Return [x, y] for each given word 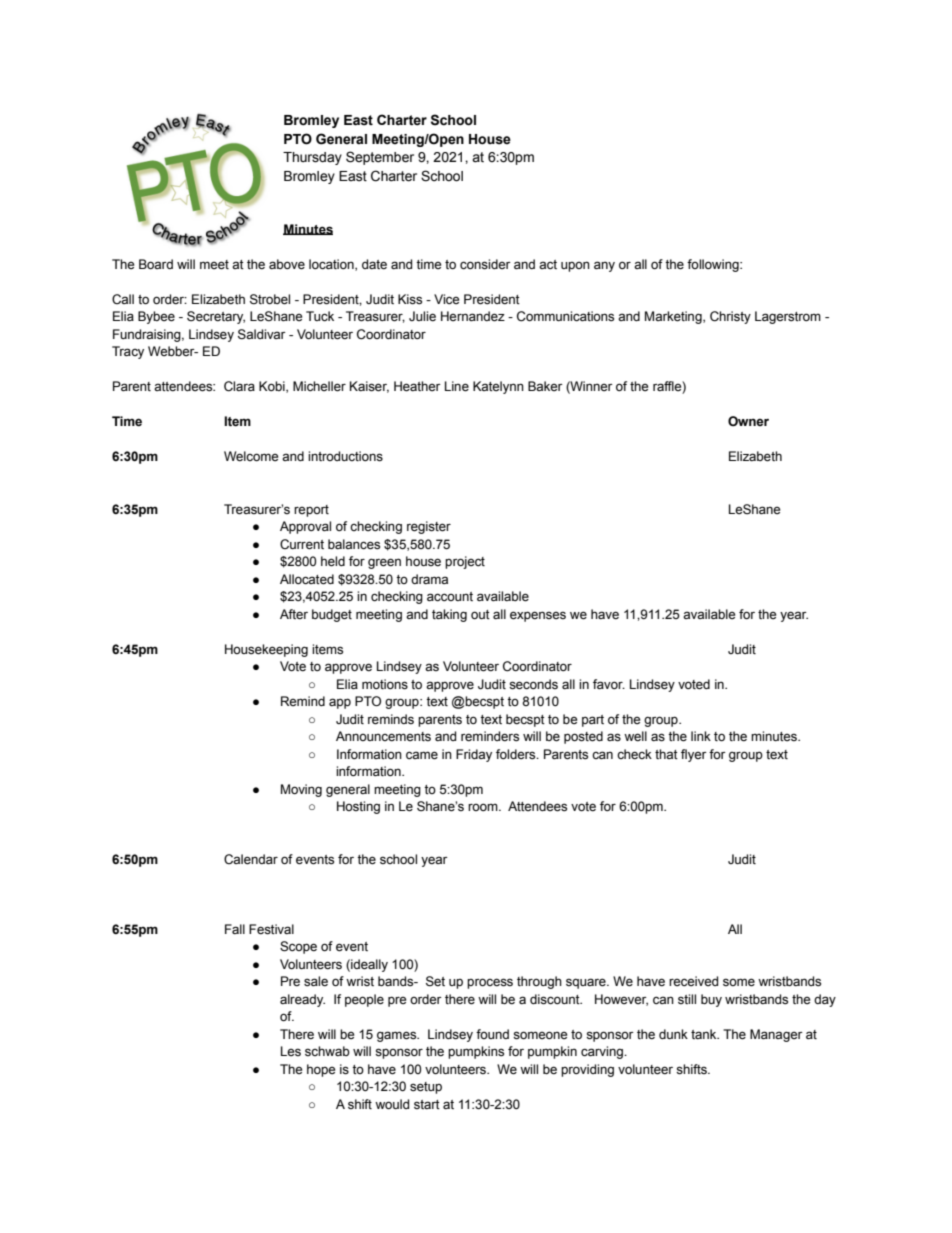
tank [705, 1034]
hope [321, 1070]
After [294, 614]
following [714, 265]
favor [609, 684]
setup [426, 1088]
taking [449, 615]
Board [156, 264]
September [380, 158]
